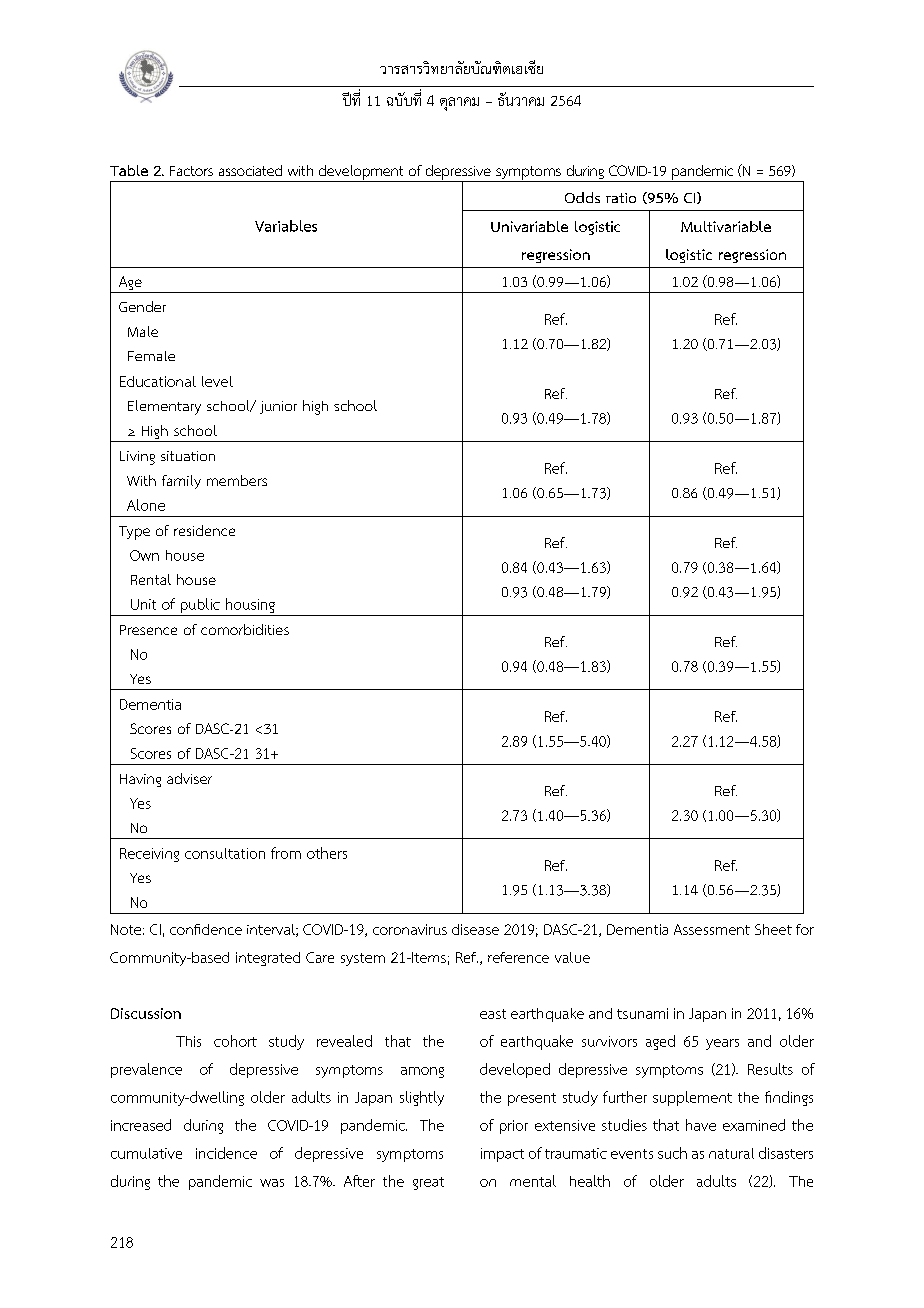 The image size is (924, 1308). I want to click on housing, so click(250, 605).
